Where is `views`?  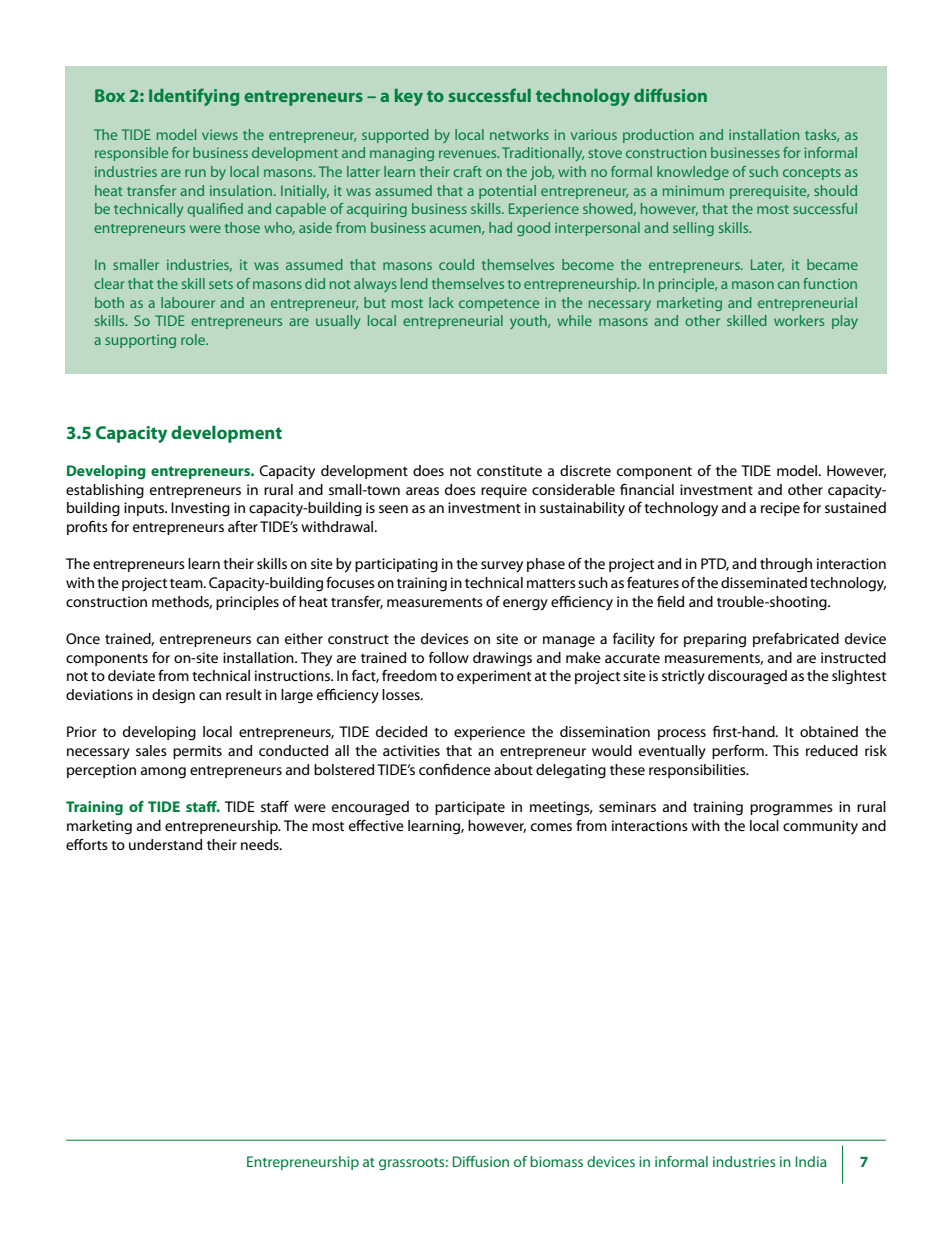 views is located at coordinates (220, 134).
